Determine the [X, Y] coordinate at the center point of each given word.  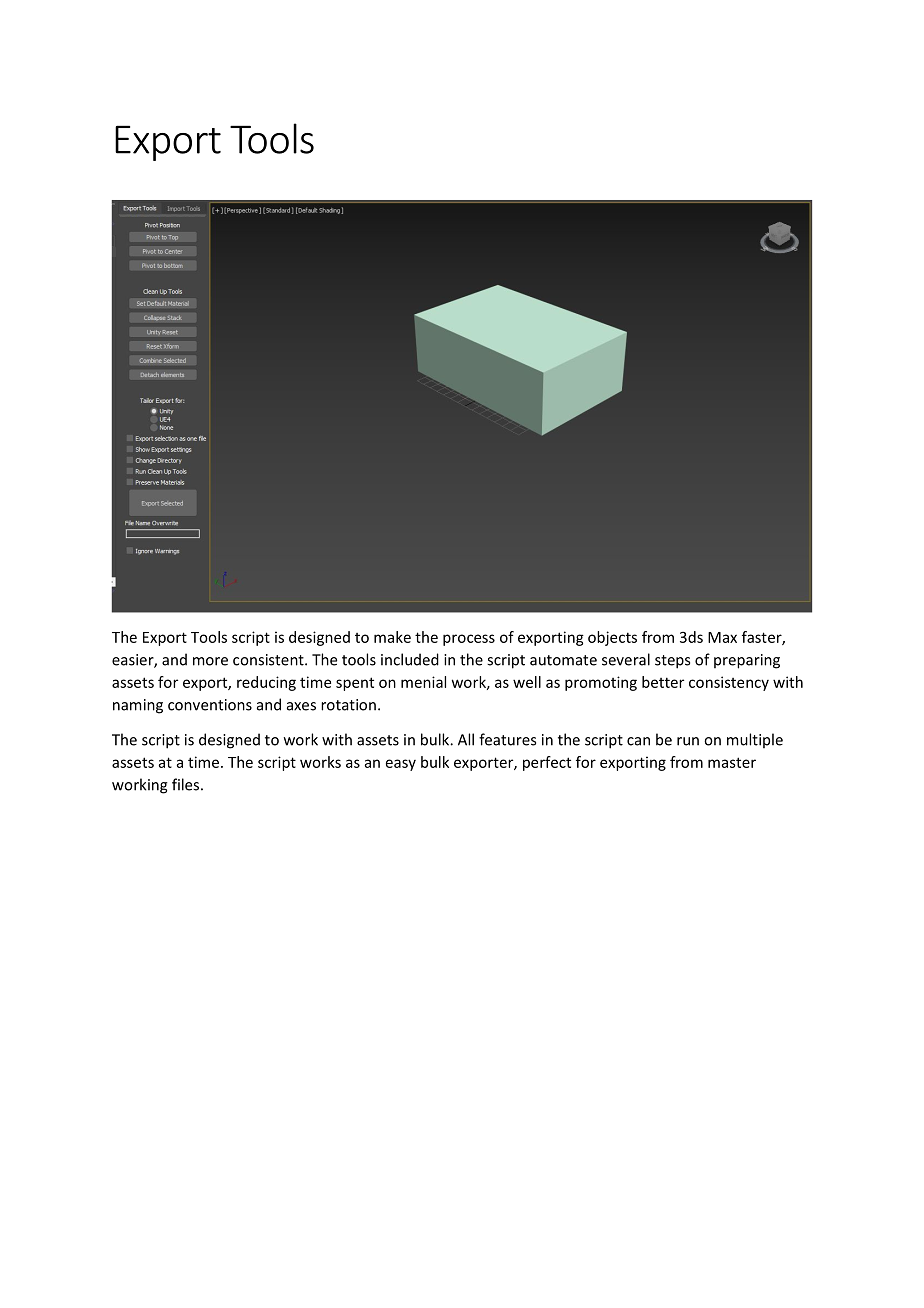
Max [722, 637]
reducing [266, 683]
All [466, 739]
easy [401, 765]
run [688, 741]
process [469, 640]
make [392, 637]
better [663, 682]
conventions [210, 705]
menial [423, 682]
